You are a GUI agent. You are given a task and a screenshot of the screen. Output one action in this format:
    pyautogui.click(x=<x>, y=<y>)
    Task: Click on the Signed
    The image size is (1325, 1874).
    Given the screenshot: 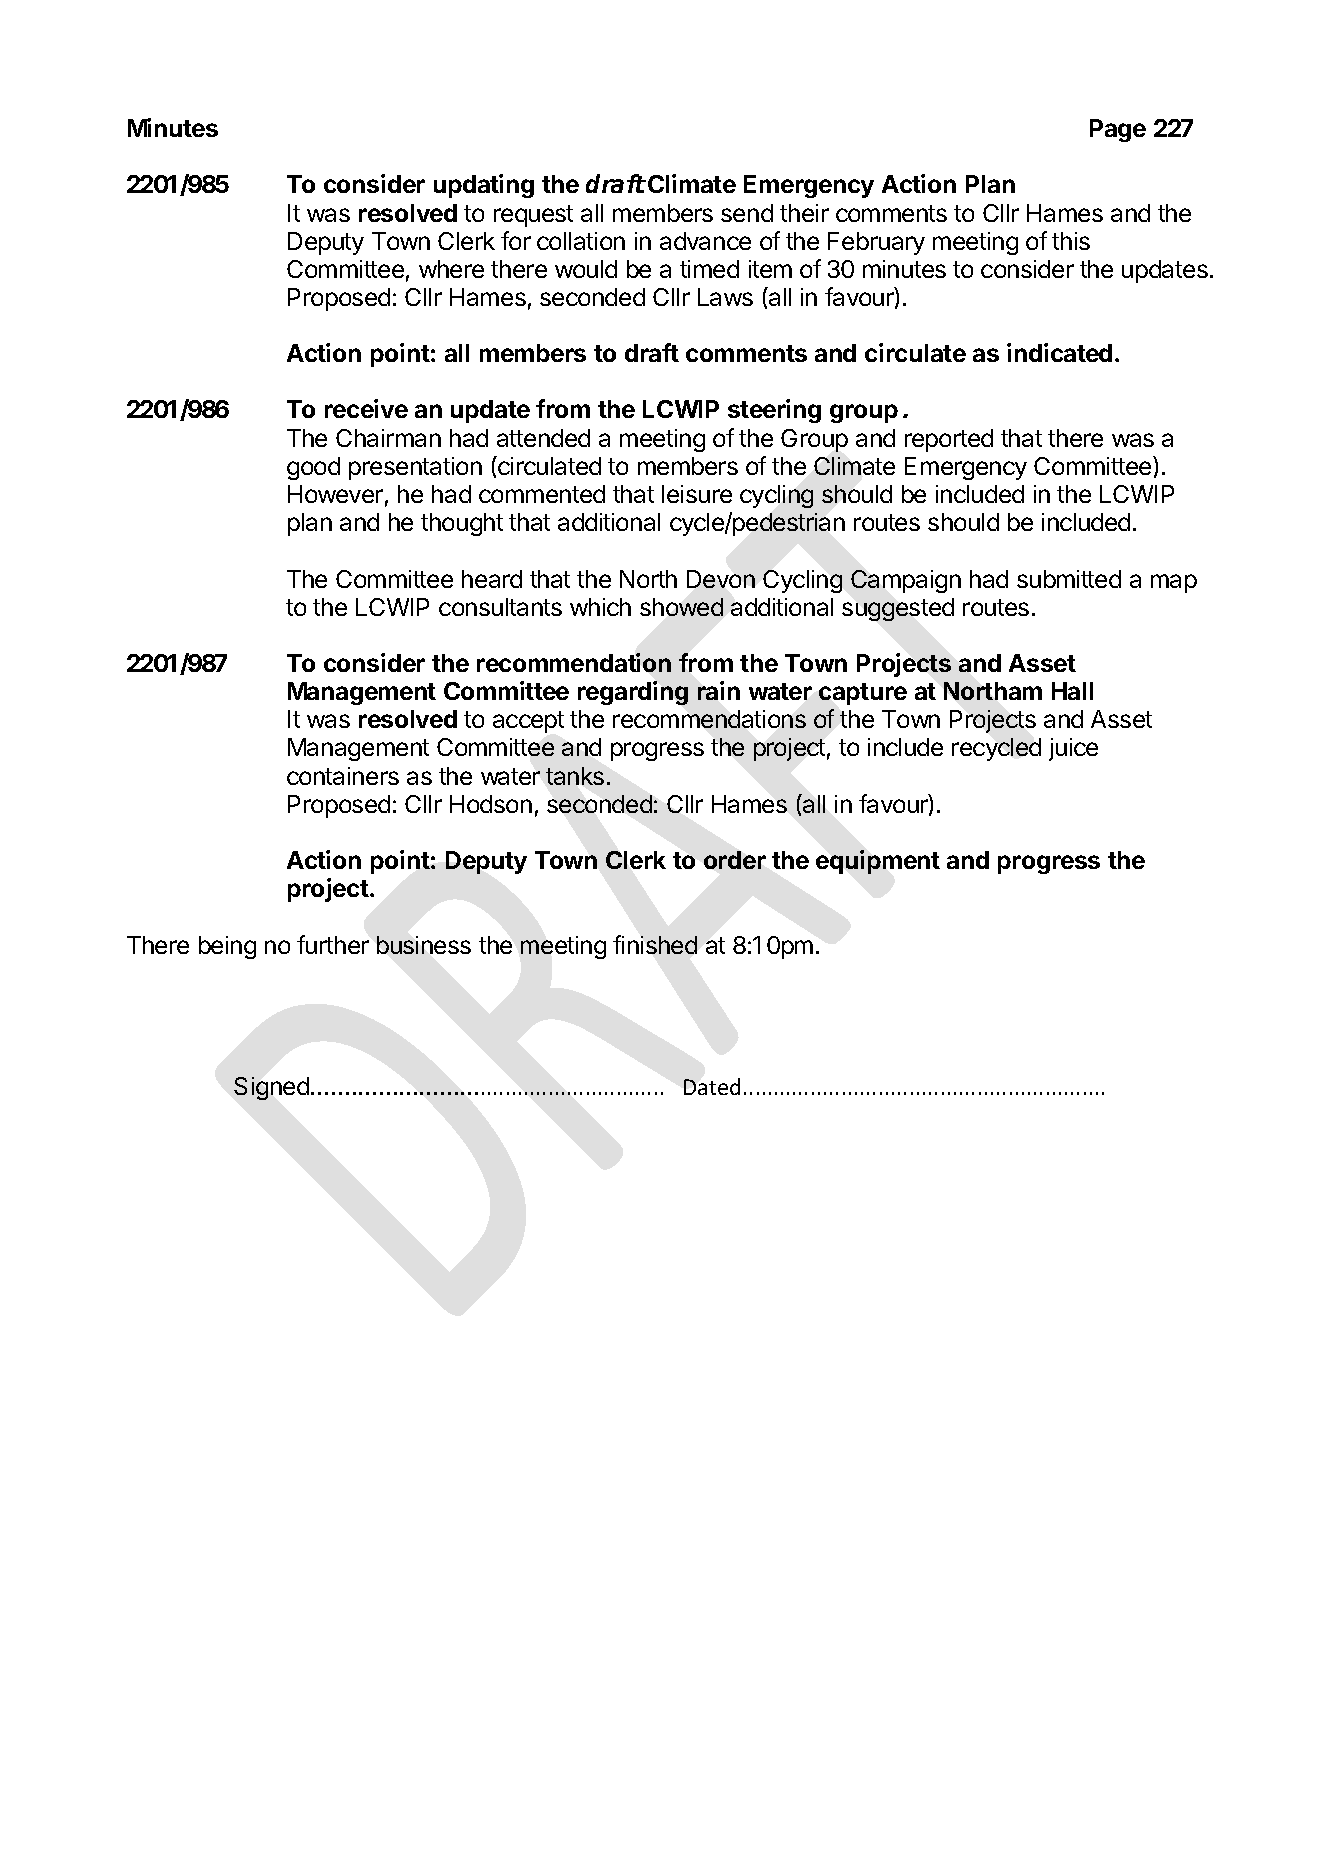 What is the action you would take?
    pyautogui.click(x=271, y=1088)
